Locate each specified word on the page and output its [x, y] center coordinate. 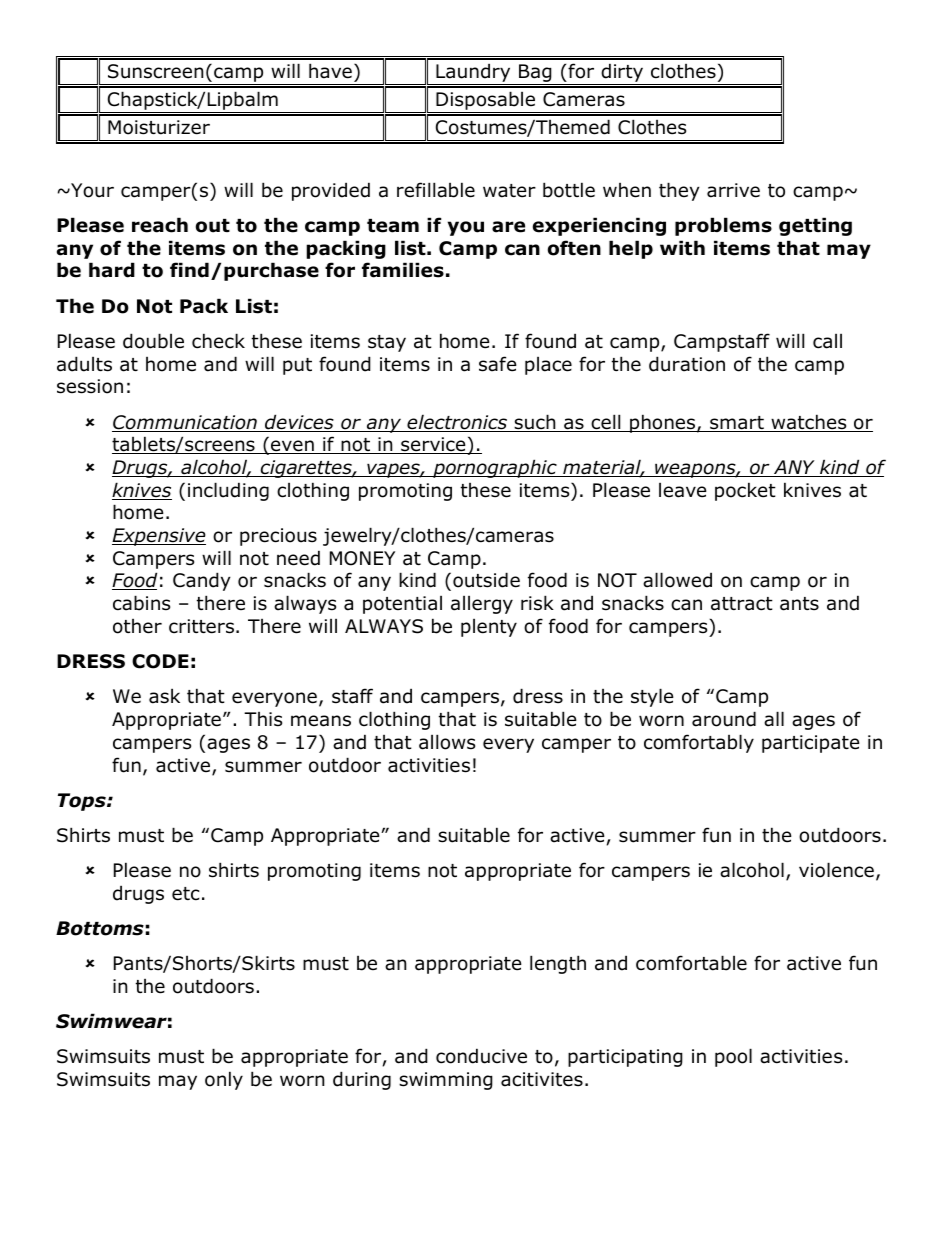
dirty [622, 72]
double [153, 341]
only [224, 1080]
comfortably [699, 743]
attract [742, 604]
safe [498, 364]
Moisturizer [159, 127]
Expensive [159, 537]
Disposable [485, 102]
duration [687, 364]
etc [186, 894]
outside [486, 580]
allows [447, 742]
